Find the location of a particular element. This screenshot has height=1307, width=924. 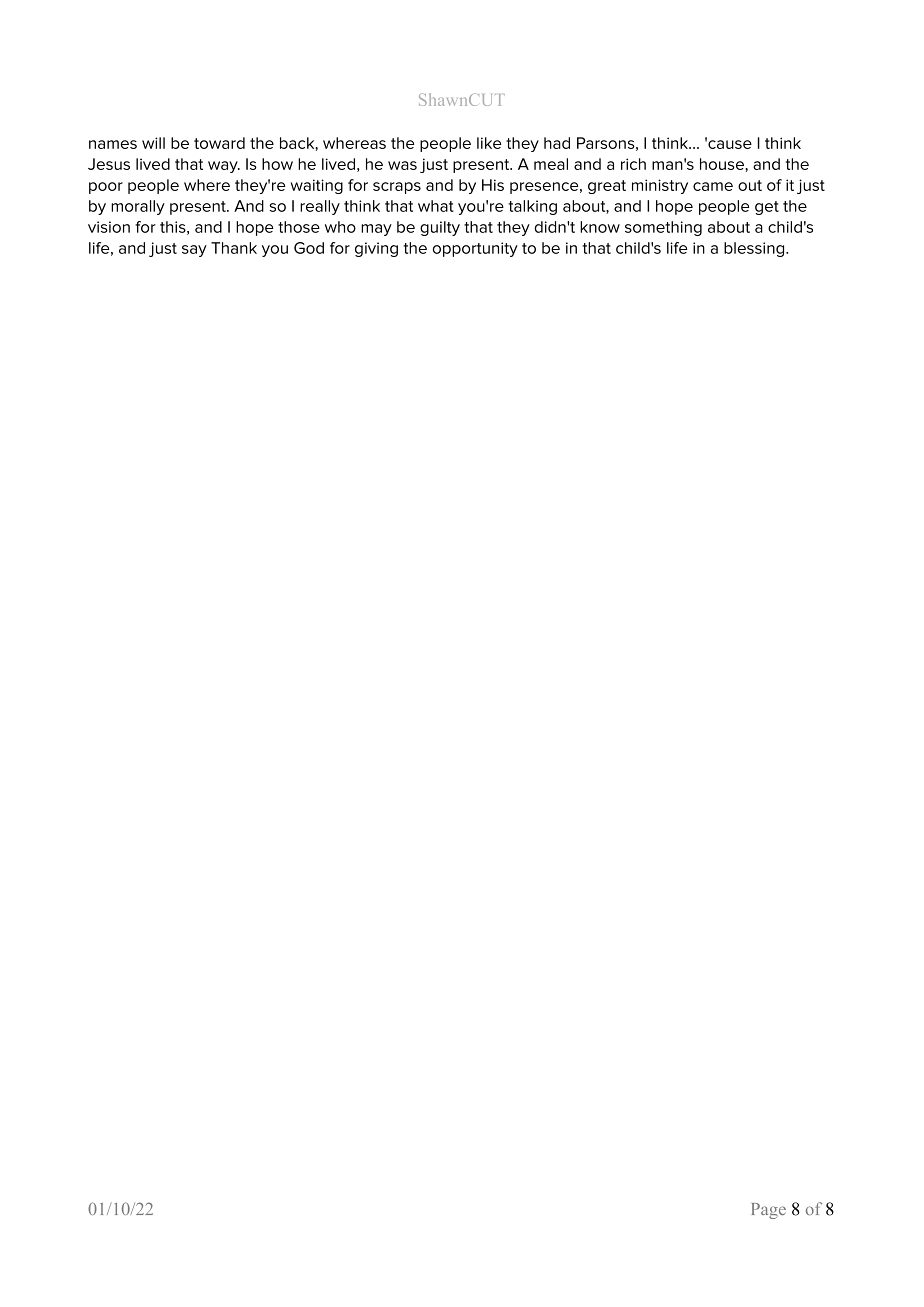

opportunity is located at coordinates (475, 249).
